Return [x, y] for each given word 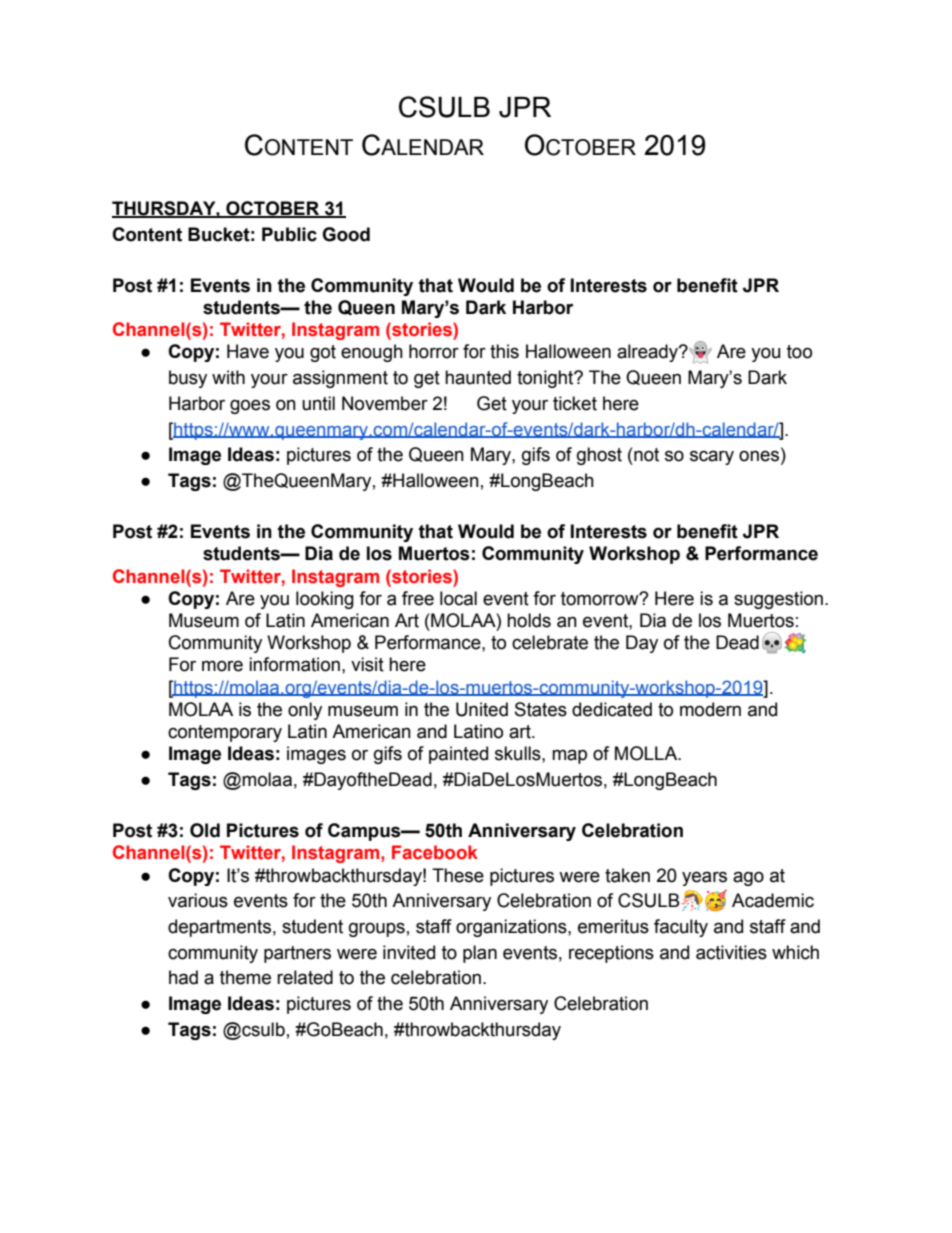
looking [325, 600]
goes [250, 406]
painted [458, 755]
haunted [478, 377]
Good [346, 234]
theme [245, 977]
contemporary [225, 733]
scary [712, 457]
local [458, 598]
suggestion [778, 600]
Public [289, 234]
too [799, 352]
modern [710, 709]
